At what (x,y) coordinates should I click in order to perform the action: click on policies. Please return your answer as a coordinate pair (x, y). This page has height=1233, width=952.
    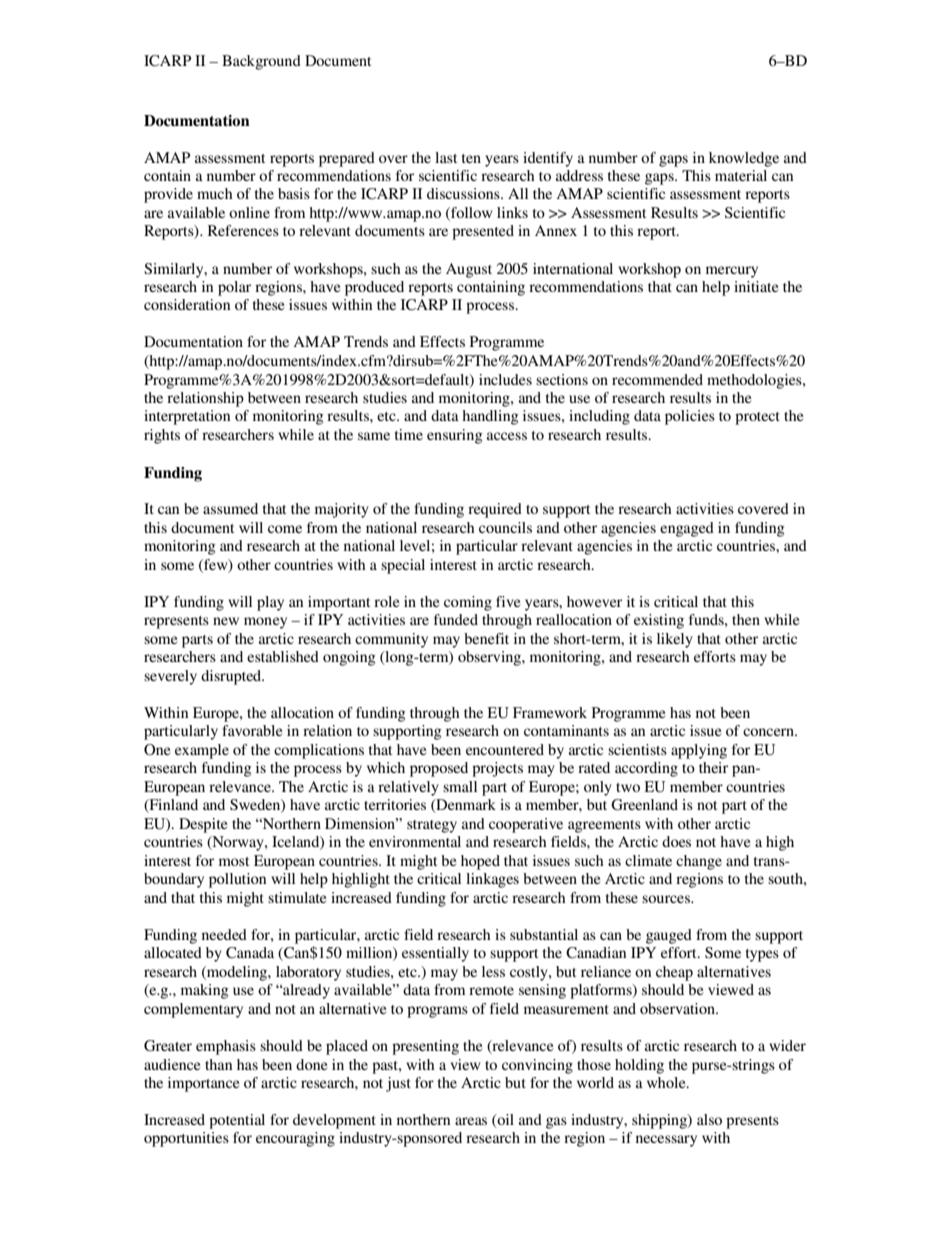
    Looking at the image, I should click on (690, 417).
